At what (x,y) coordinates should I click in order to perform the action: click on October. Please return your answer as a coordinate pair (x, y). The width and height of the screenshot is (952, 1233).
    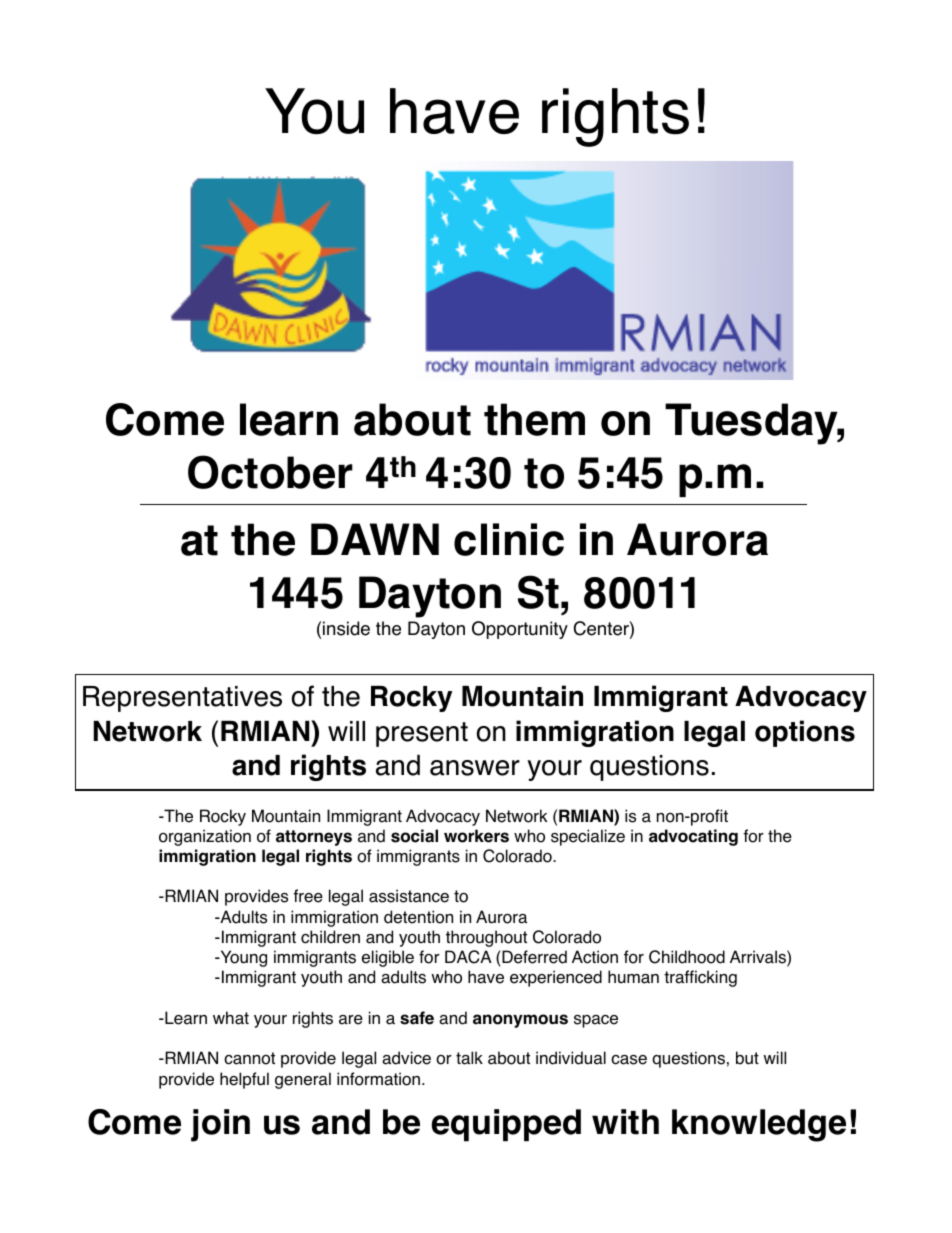
    Looking at the image, I should click on (270, 472).
